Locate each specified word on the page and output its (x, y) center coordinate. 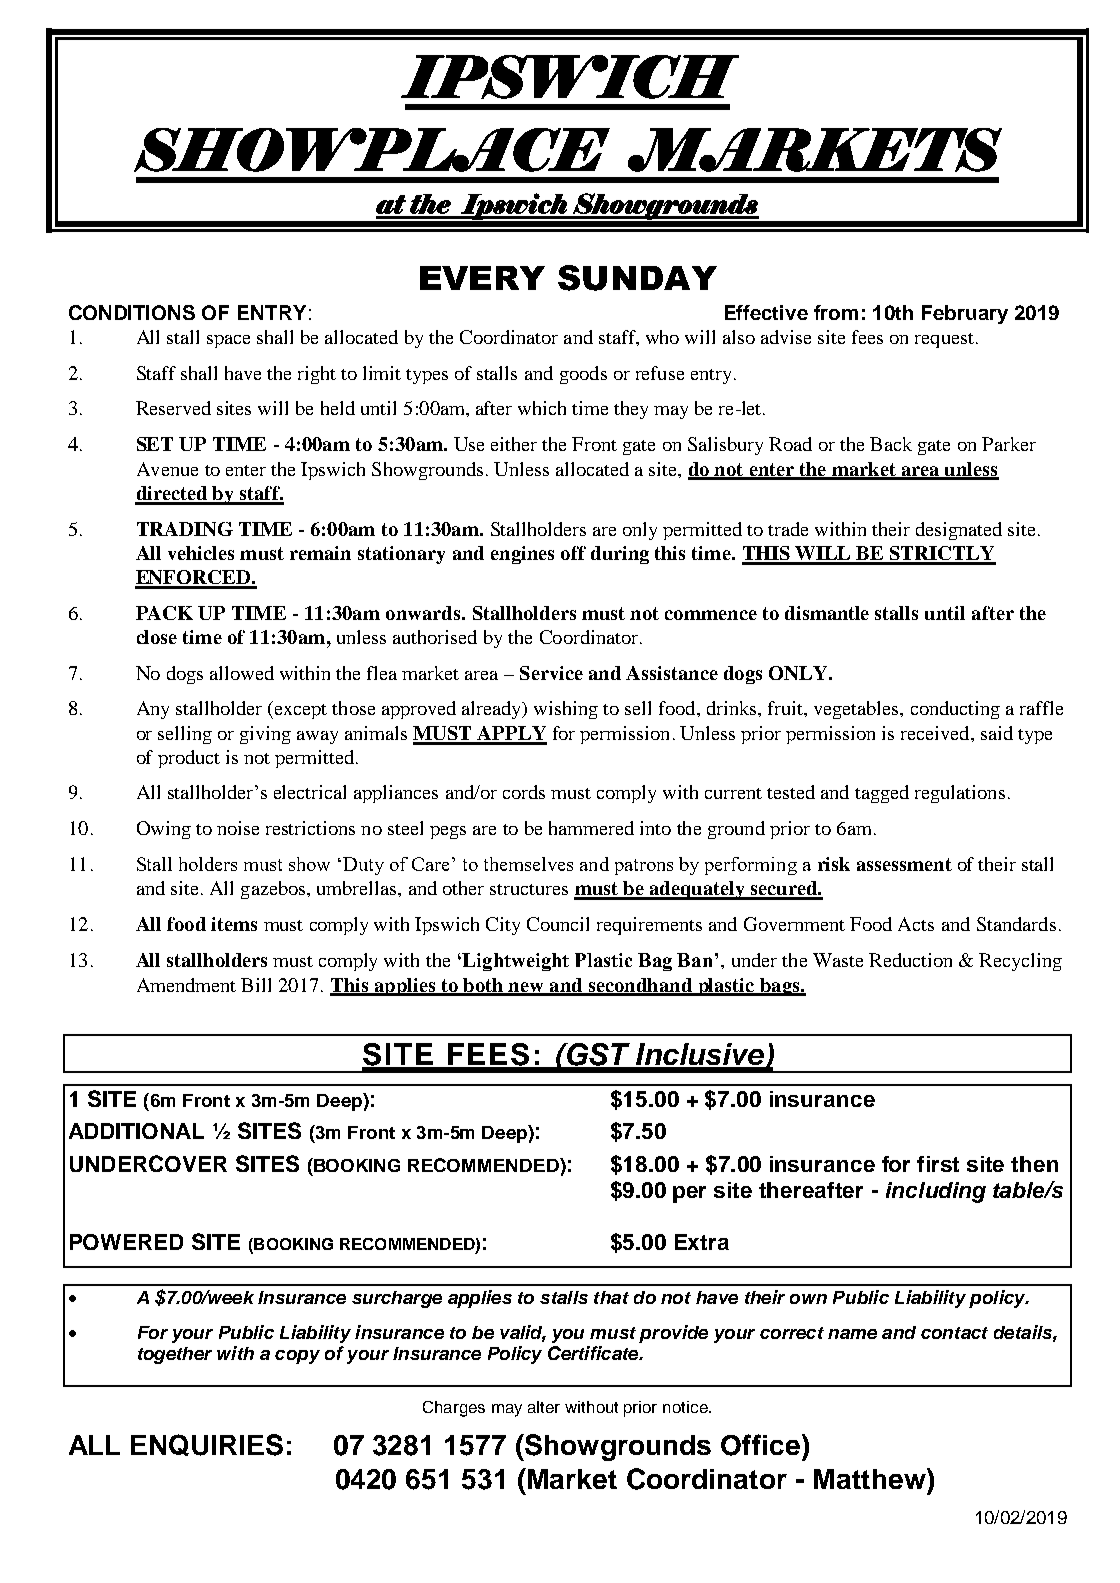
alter (544, 1407)
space (228, 341)
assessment (904, 864)
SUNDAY (637, 278)
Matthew (871, 1478)
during (620, 555)
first (938, 1164)
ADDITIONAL (136, 1131)
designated (959, 531)
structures (529, 889)
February (965, 314)
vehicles (201, 553)
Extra (702, 1242)
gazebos (274, 890)
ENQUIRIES (207, 1445)
